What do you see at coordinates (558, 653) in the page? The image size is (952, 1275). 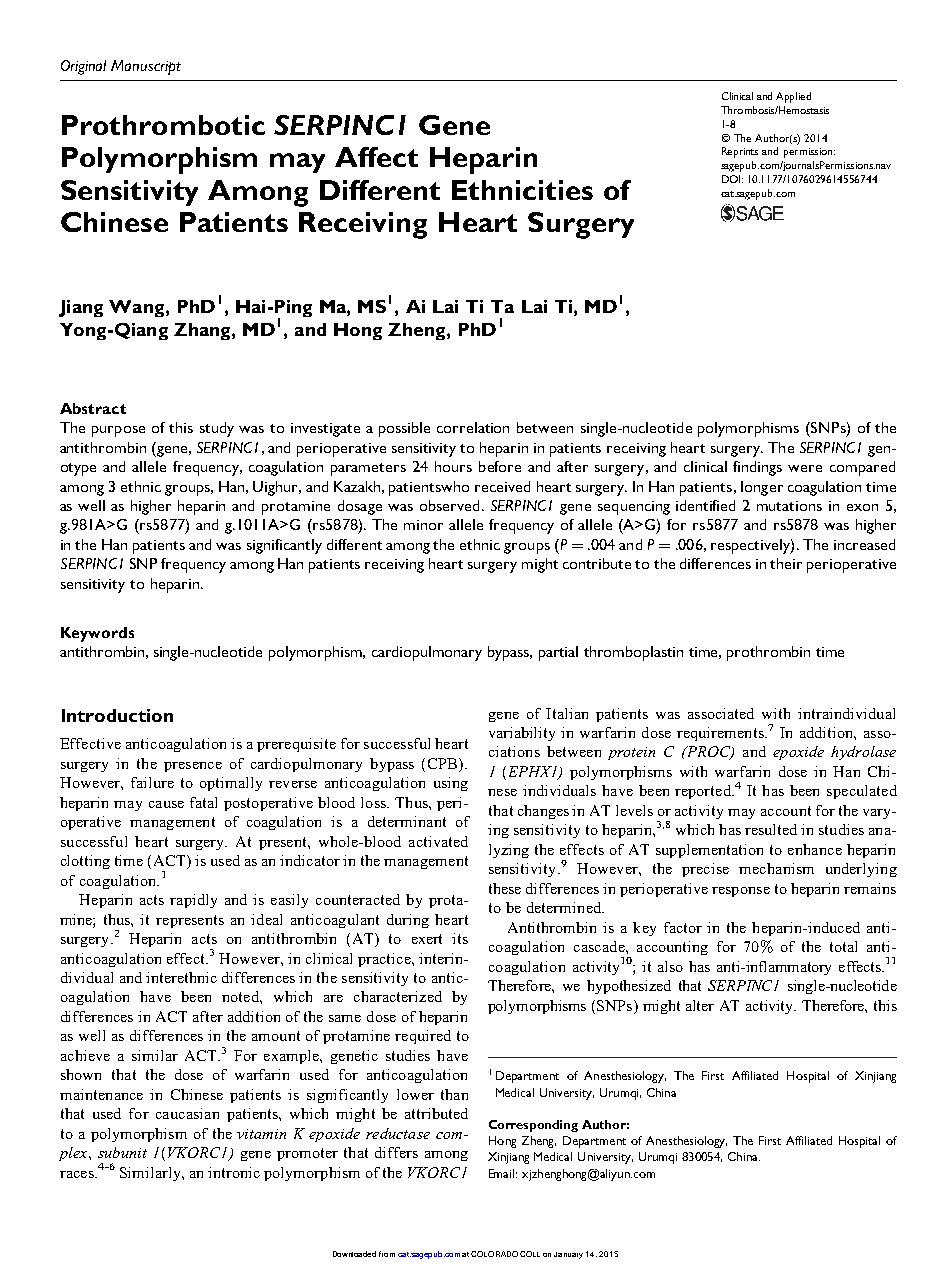 I see `partial` at bounding box center [558, 653].
